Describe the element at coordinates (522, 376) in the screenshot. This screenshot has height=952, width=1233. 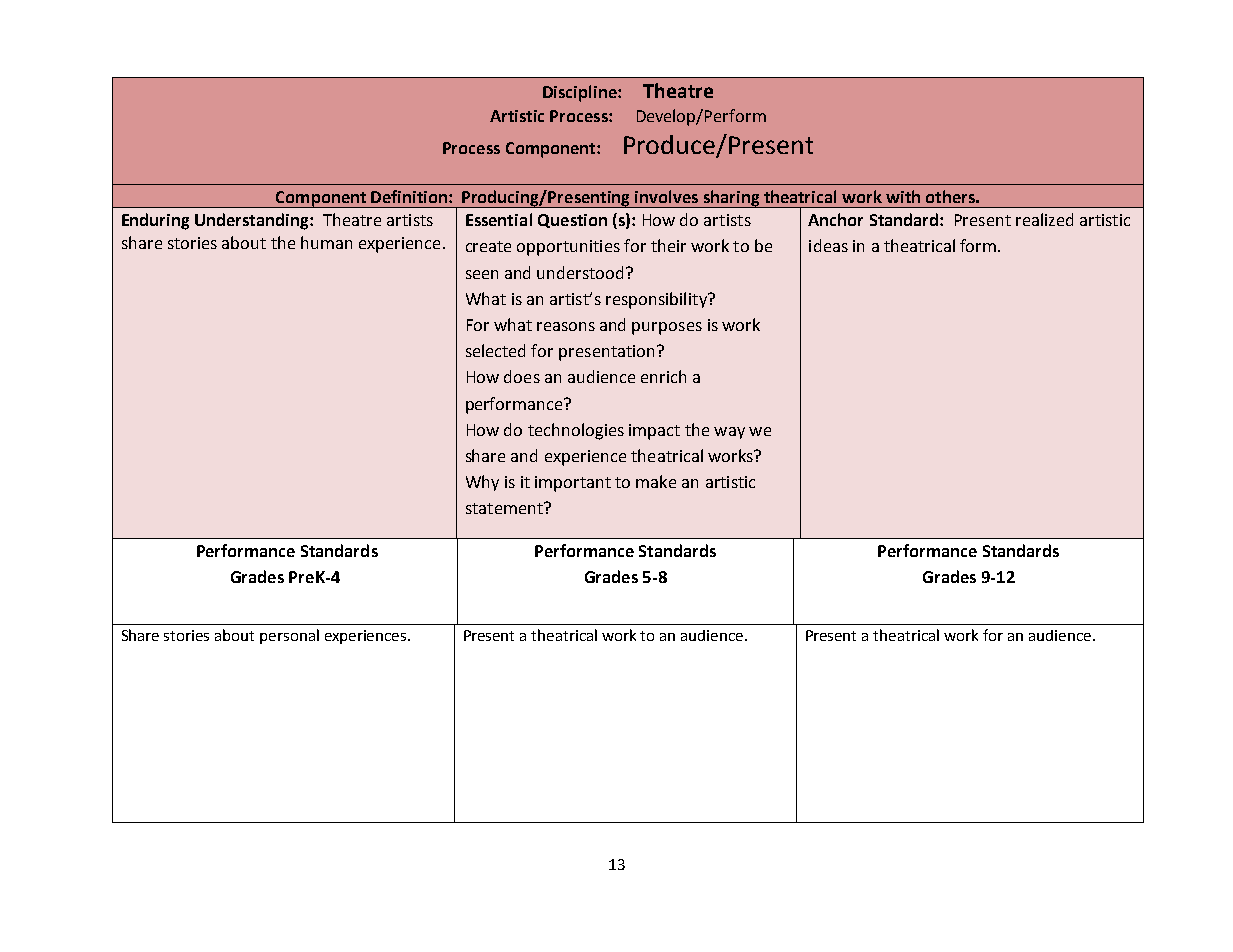
I see `does` at that location.
